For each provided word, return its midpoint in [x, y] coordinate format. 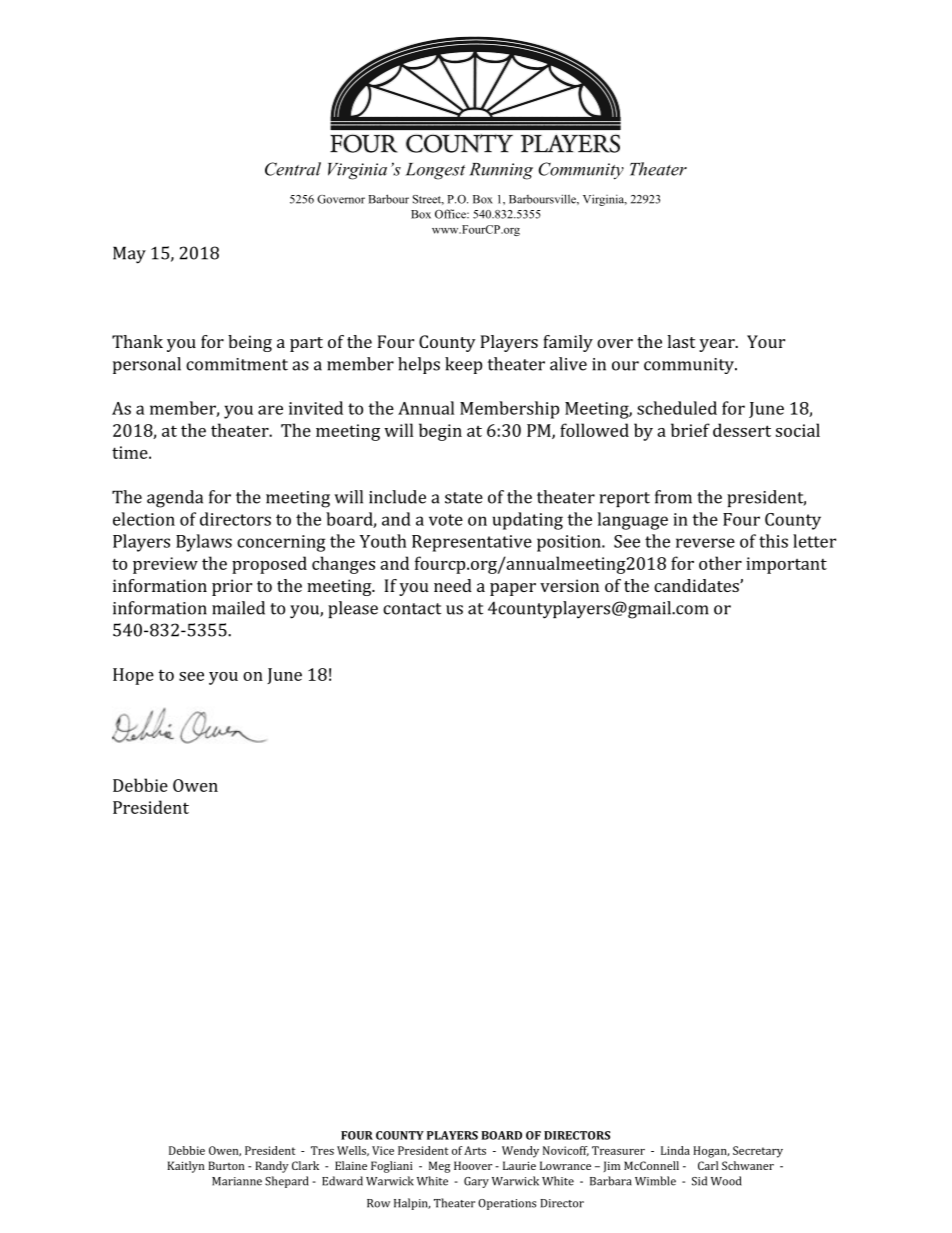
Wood [726, 1181]
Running [501, 171]
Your [766, 341]
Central [293, 169]
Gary [476, 1182]
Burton [226, 1165]
